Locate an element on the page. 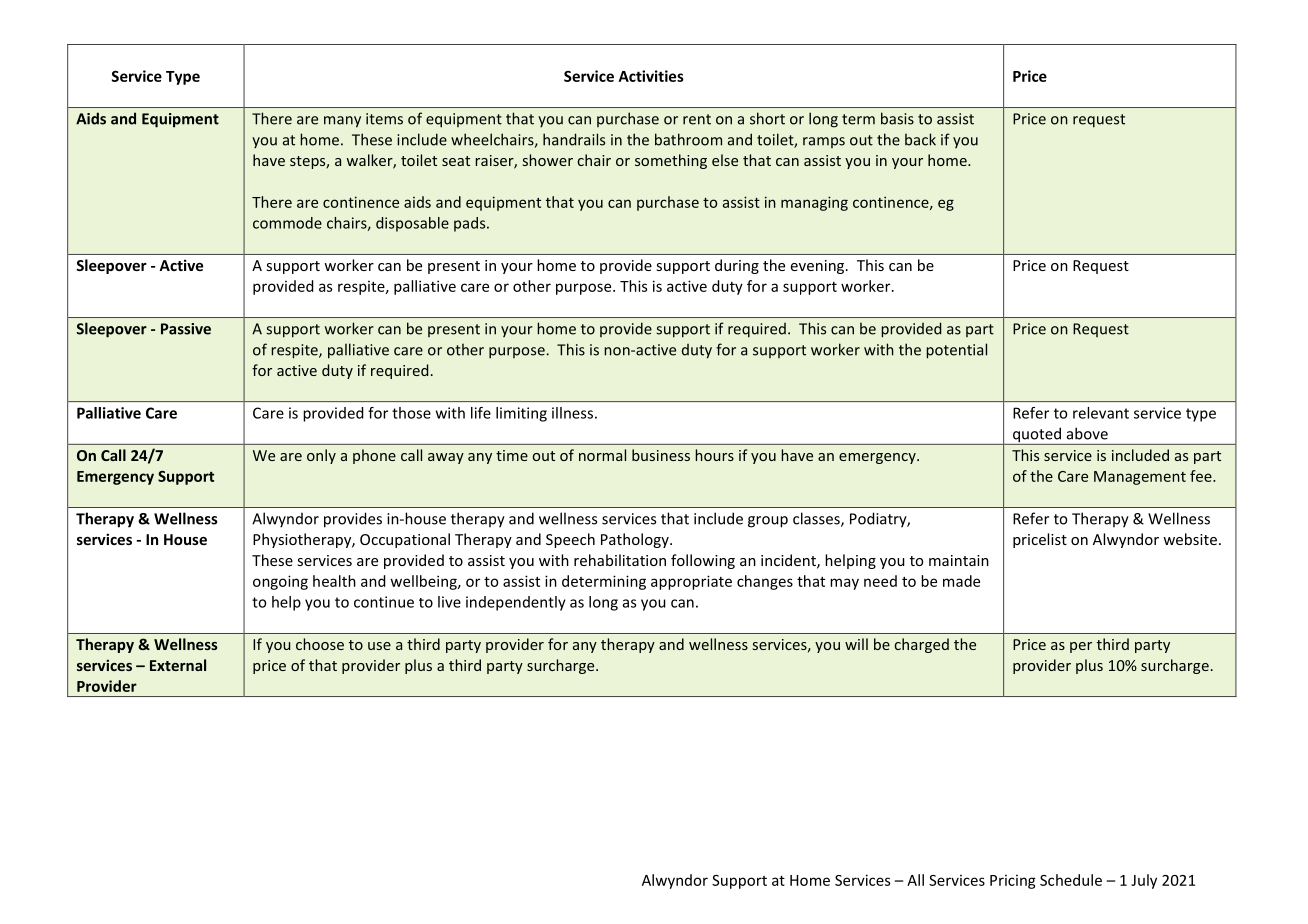 The height and width of the document is (924, 1308). External is located at coordinates (178, 665).
